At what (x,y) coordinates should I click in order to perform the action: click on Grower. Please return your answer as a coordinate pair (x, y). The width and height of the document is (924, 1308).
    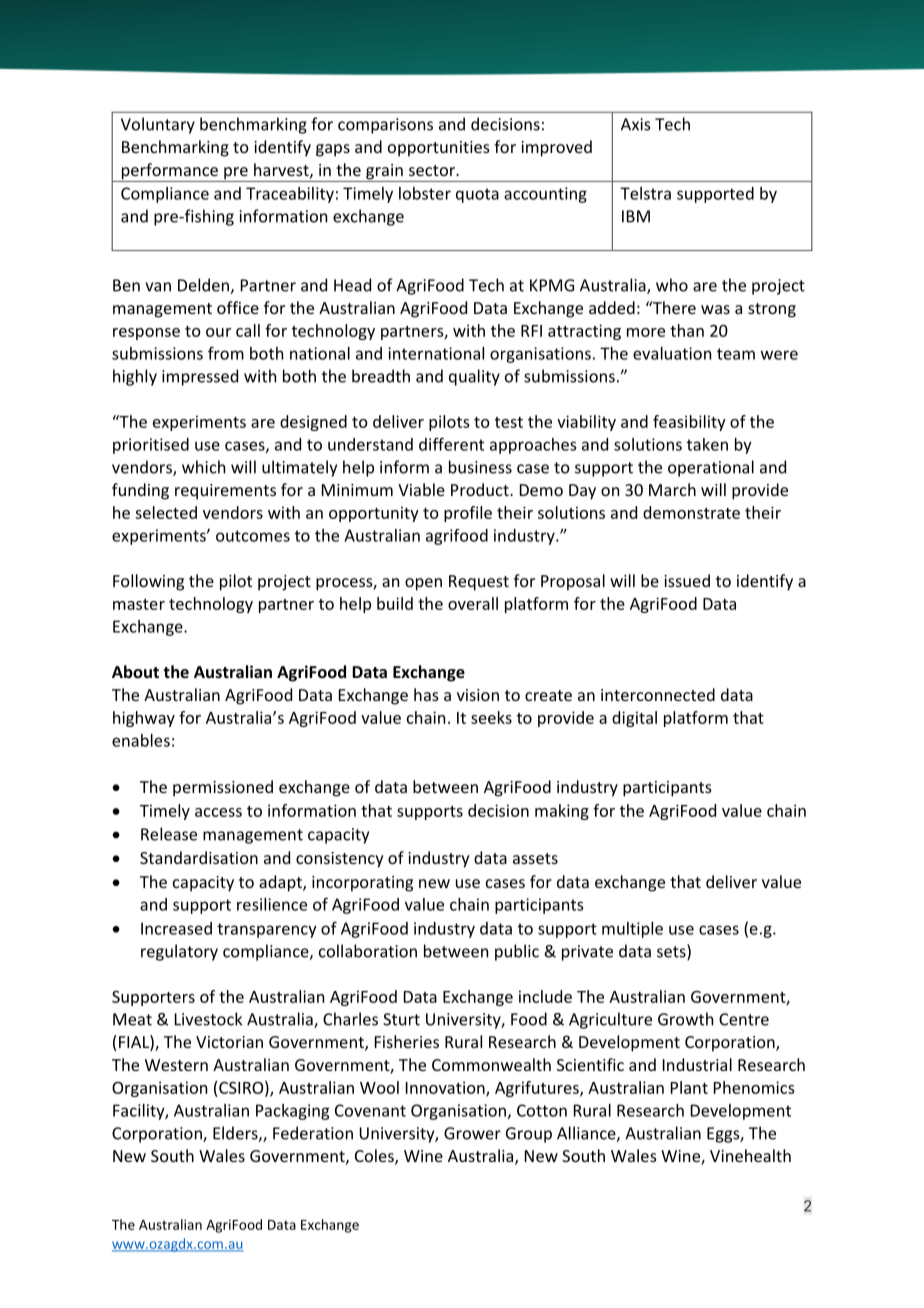
    Looking at the image, I should click on (472, 1133).
